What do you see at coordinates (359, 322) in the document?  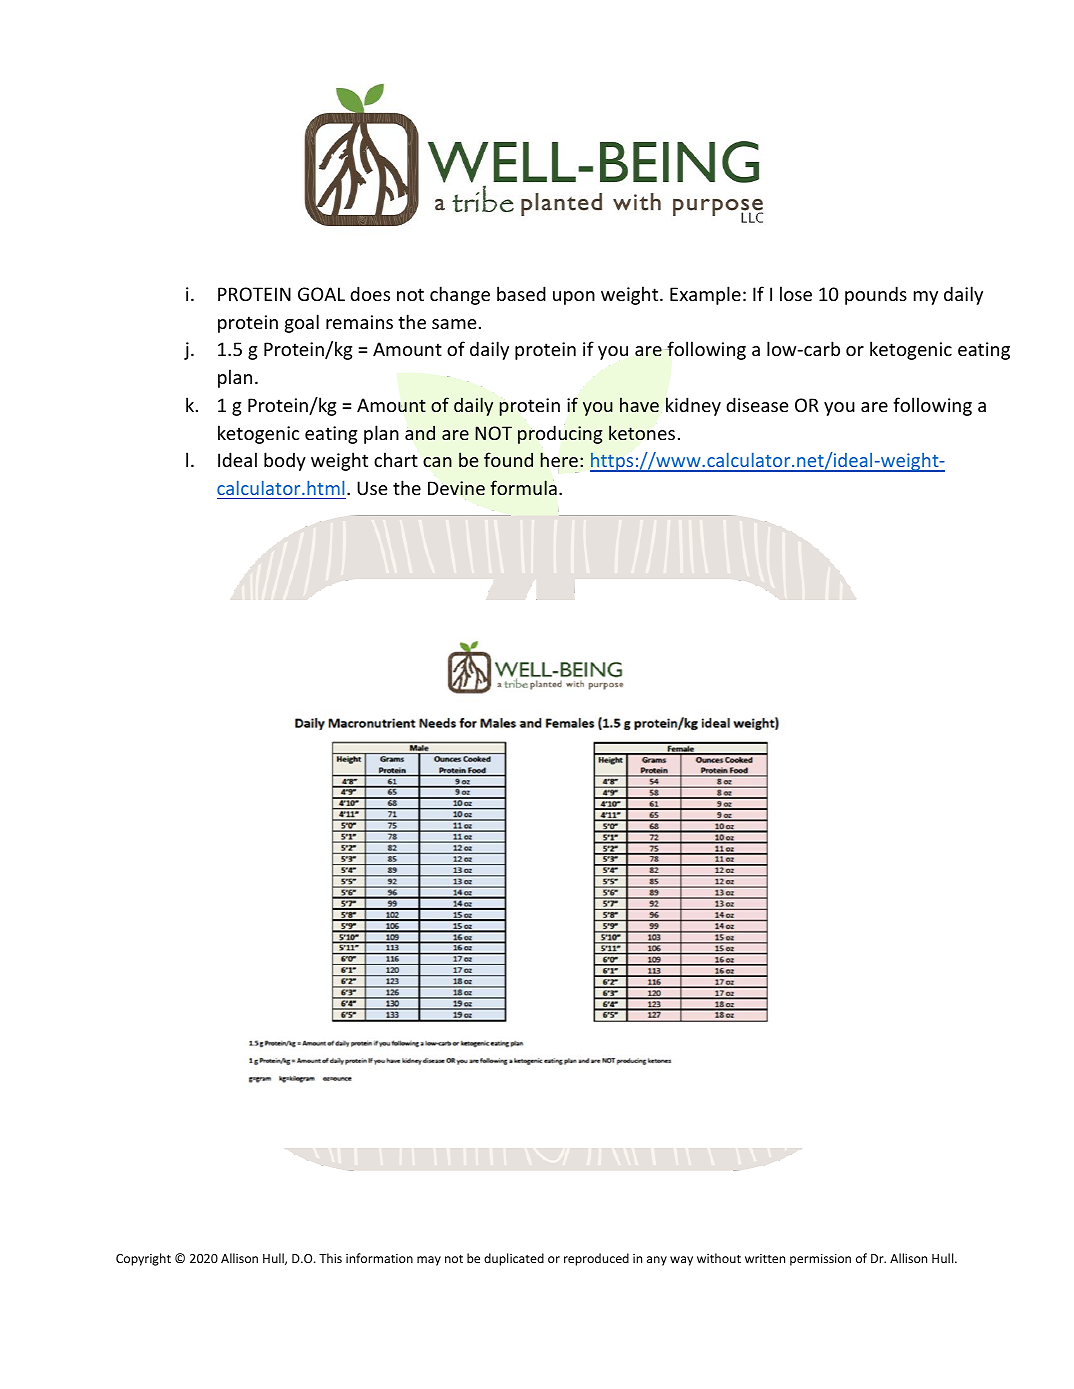 I see `remains` at bounding box center [359, 322].
